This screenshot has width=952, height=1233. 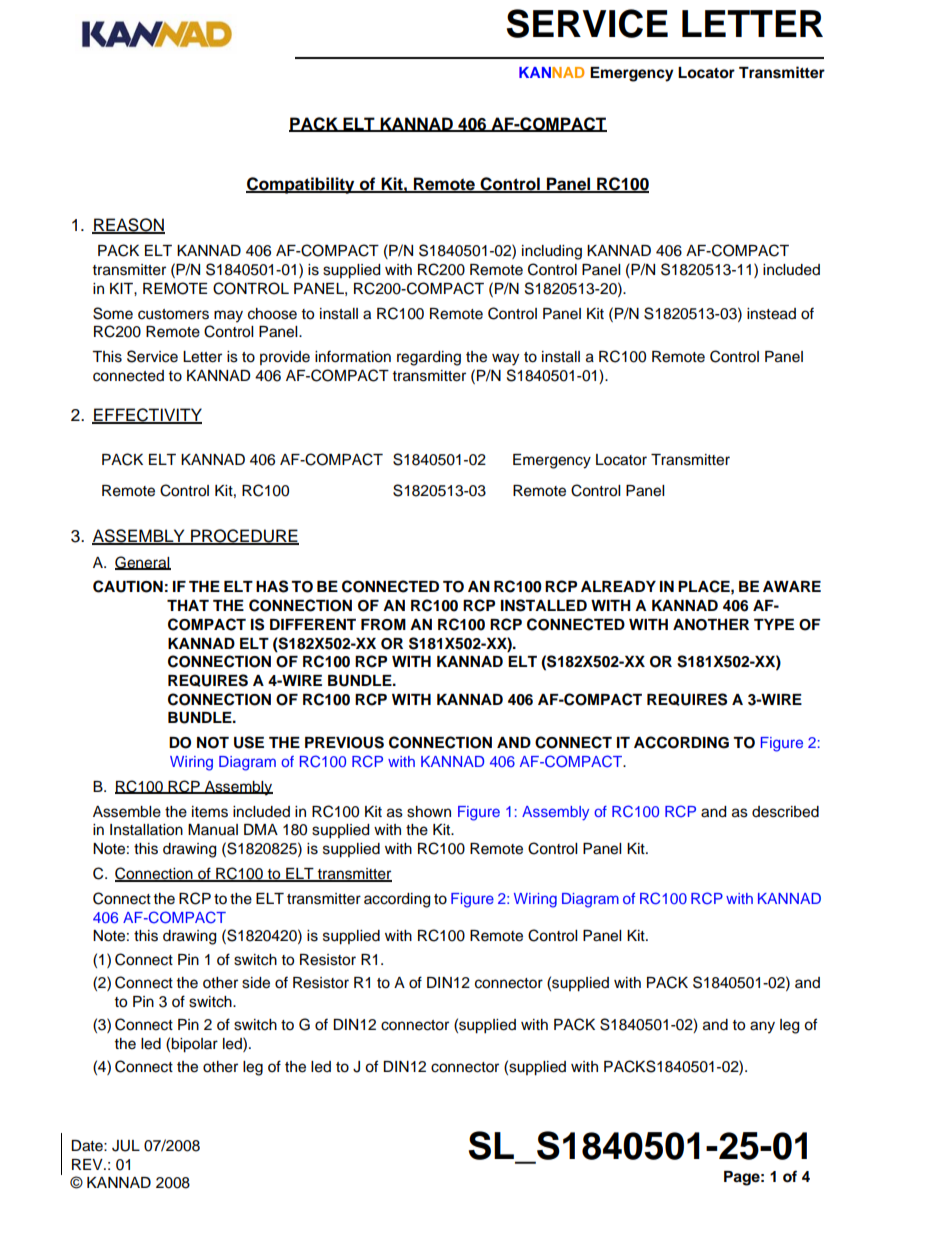 I want to click on PROCEDURE, so click(x=244, y=537).
